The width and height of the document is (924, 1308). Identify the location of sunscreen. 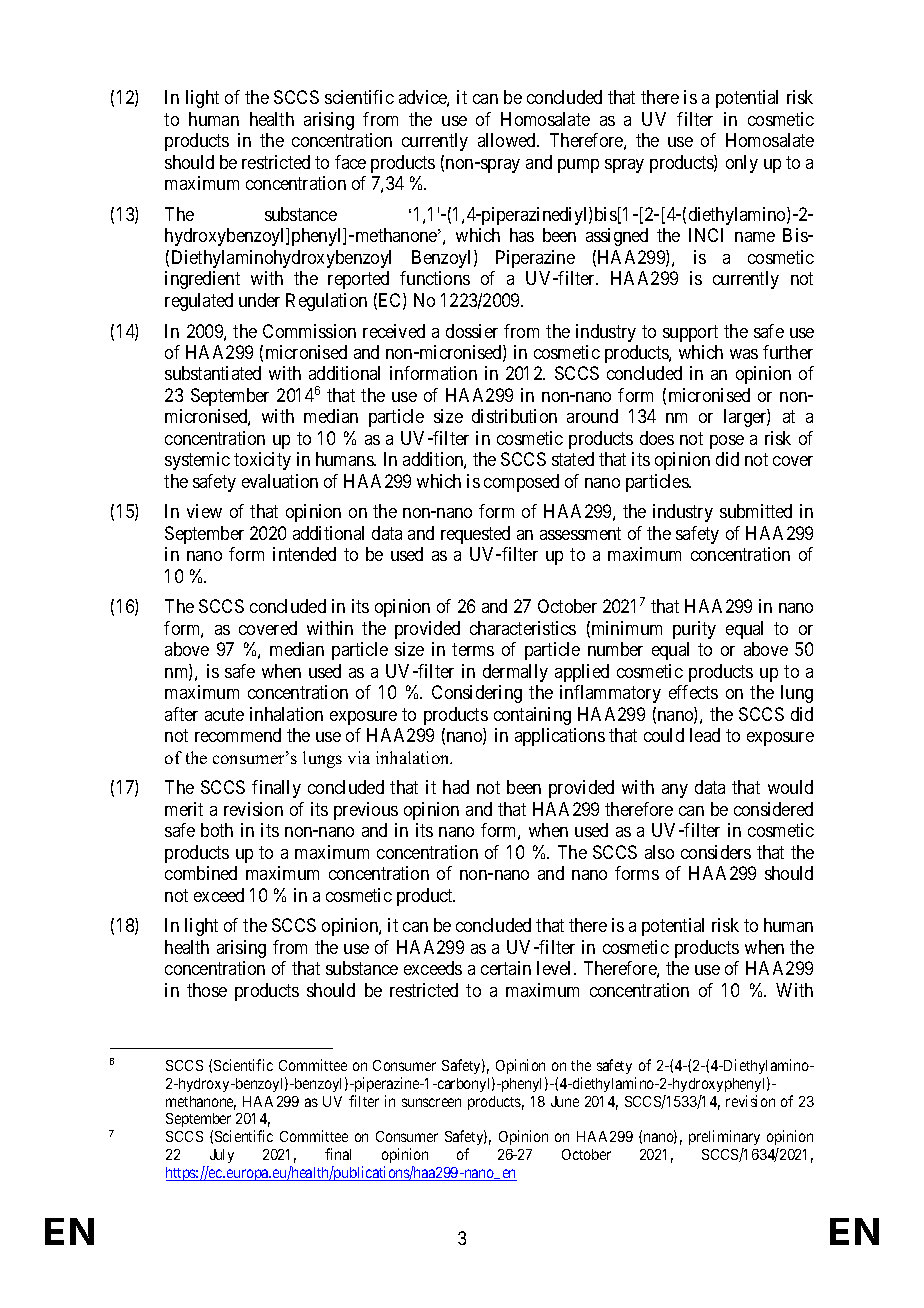
(431, 1102).
